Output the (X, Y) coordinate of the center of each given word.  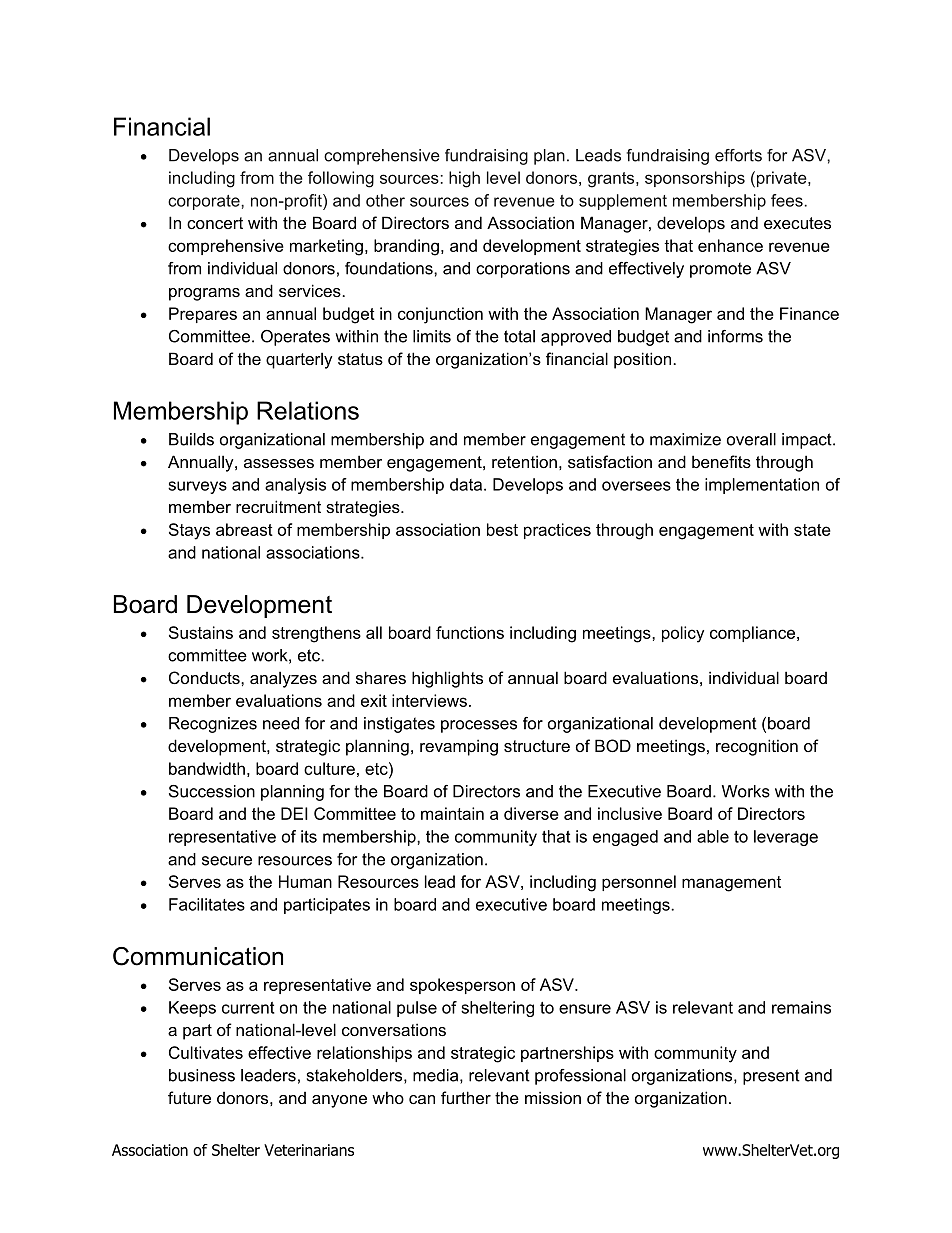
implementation (762, 486)
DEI (294, 813)
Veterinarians (309, 1150)
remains (801, 1007)
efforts (738, 155)
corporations (523, 270)
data (467, 484)
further (466, 1097)
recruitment (278, 506)
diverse (531, 813)
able (713, 836)
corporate (205, 202)
